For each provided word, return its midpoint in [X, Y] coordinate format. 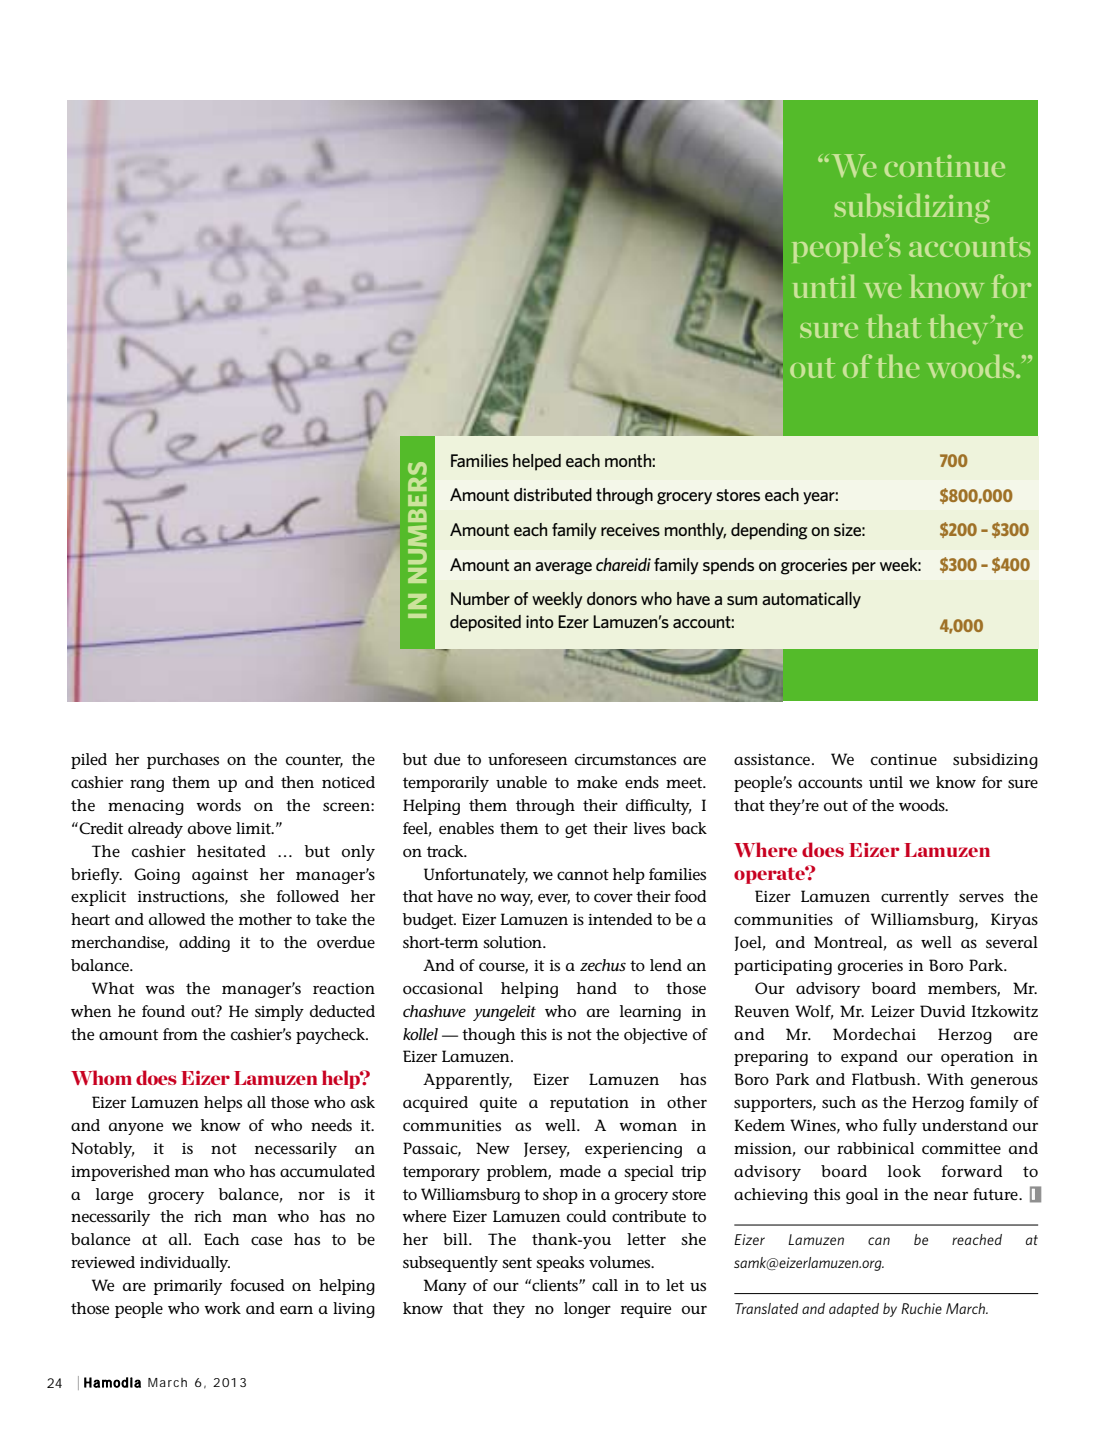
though [488, 1036]
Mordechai [874, 1034]
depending [769, 531]
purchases [183, 761]
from [180, 1034]
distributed [553, 494]
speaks [560, 1264]
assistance [772, 759]
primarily [188, 1287]
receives [630, 529]
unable [521, 782]
